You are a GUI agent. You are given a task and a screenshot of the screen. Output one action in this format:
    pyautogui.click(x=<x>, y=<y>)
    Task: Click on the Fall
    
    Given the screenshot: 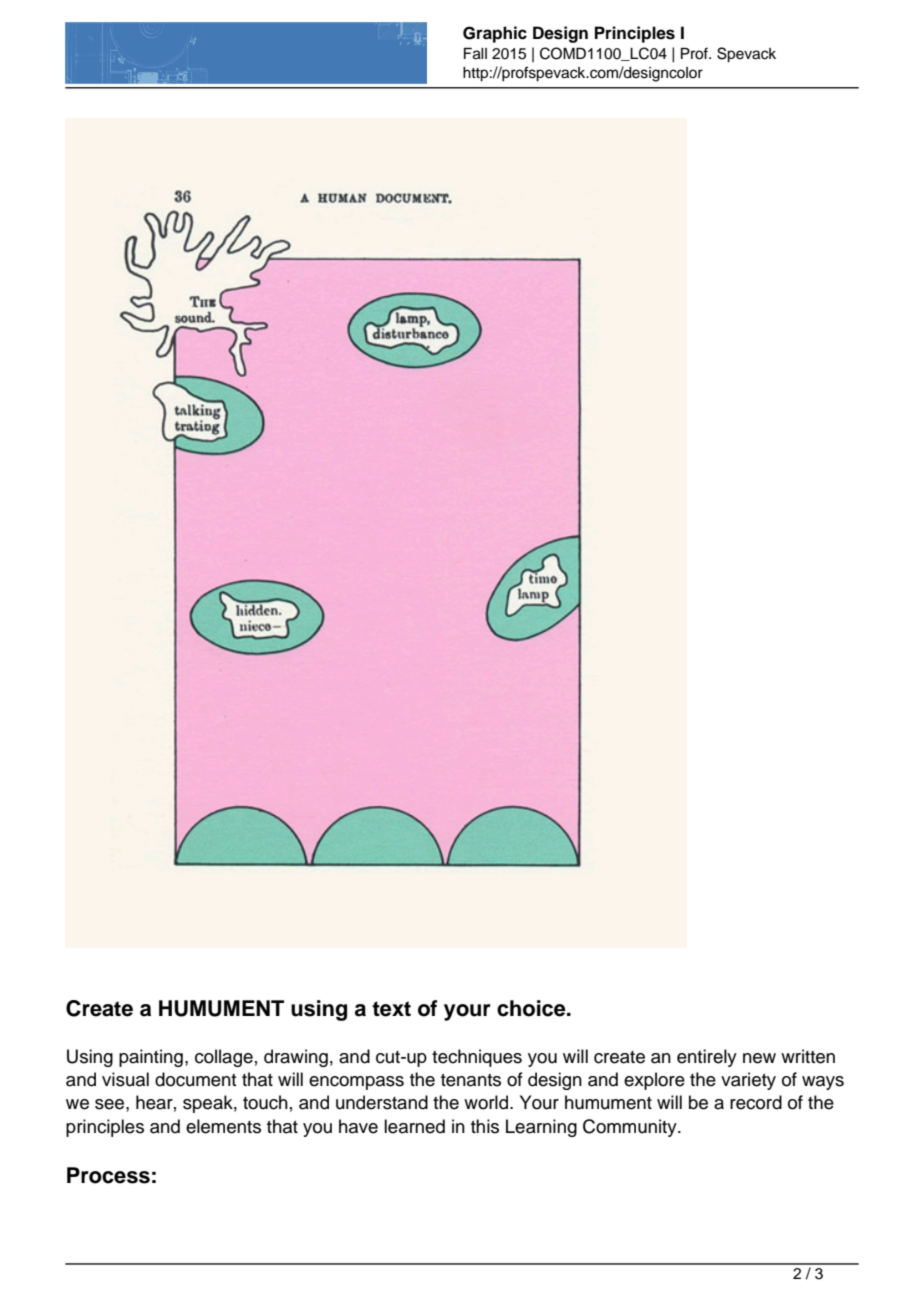 What is the action you would take?
    pyautogui.click(x=475, y=54)
